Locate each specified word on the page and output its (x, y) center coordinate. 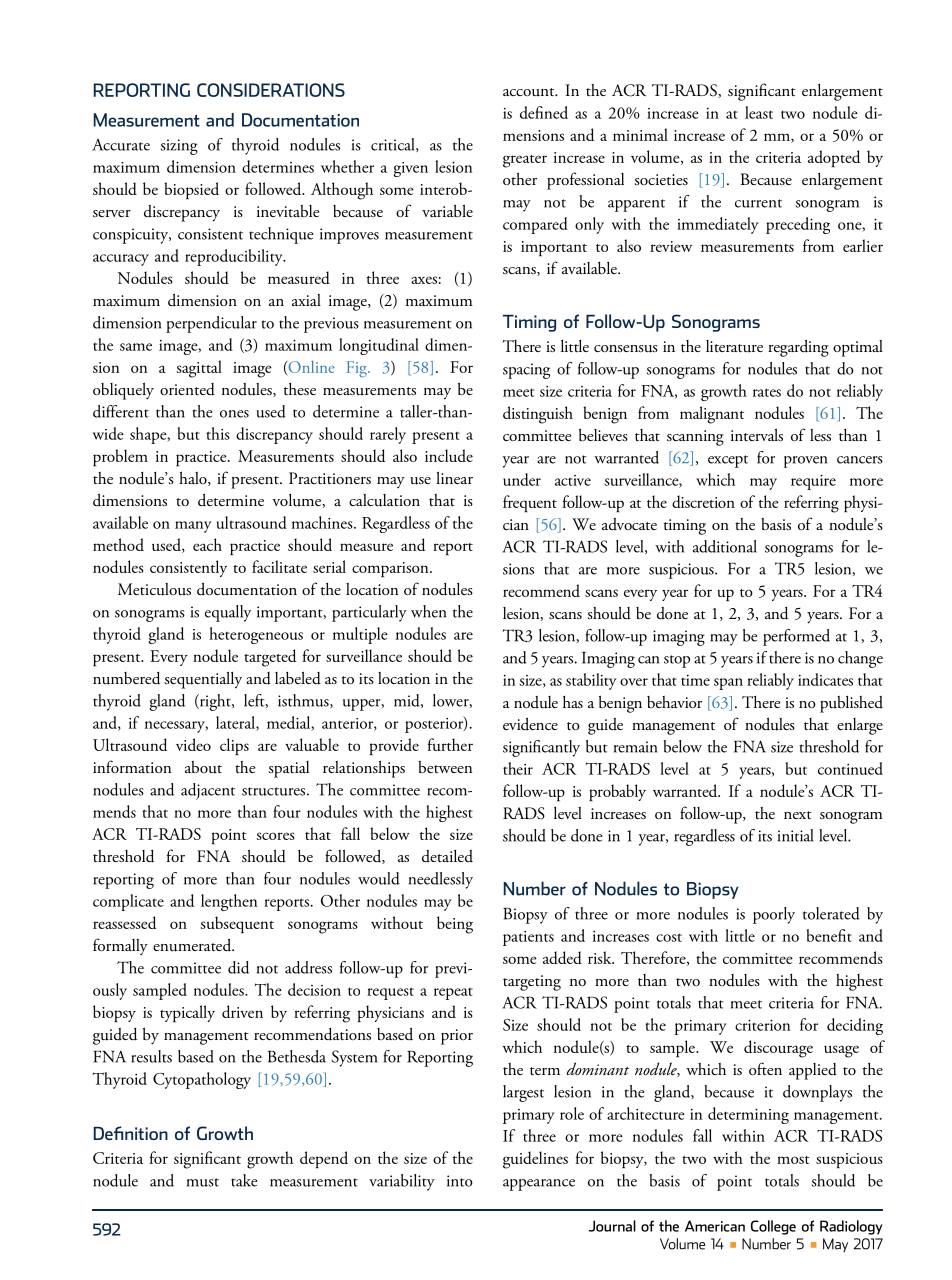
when (428, 611)
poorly (774, 915)
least (759, 112)
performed (796, 637)
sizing (179, 147)
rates (767, 392)
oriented (187, 389)
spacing (526, 371)
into (460, 1181)
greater (525, 161)
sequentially (203, 680)
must (203, 1182)
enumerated (193, 945)
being (455, 925)
